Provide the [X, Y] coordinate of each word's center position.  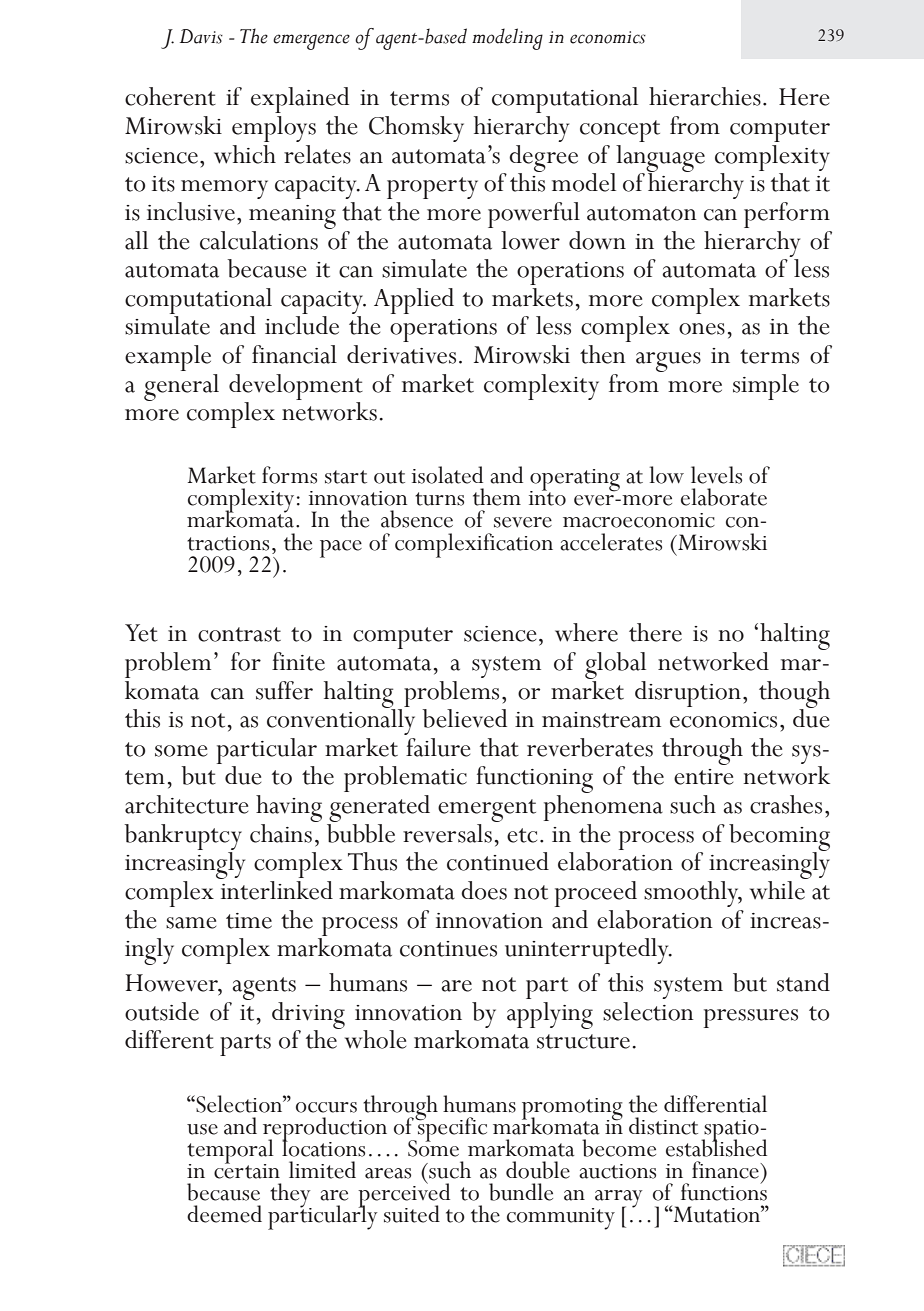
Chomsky [416, 129]
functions [724, 1191]
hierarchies [705, 96]
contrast [239, 634]
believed [465, 718]
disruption [688, 694]
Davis [201, 36]
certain [247, 1170]
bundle [521, 1192]
